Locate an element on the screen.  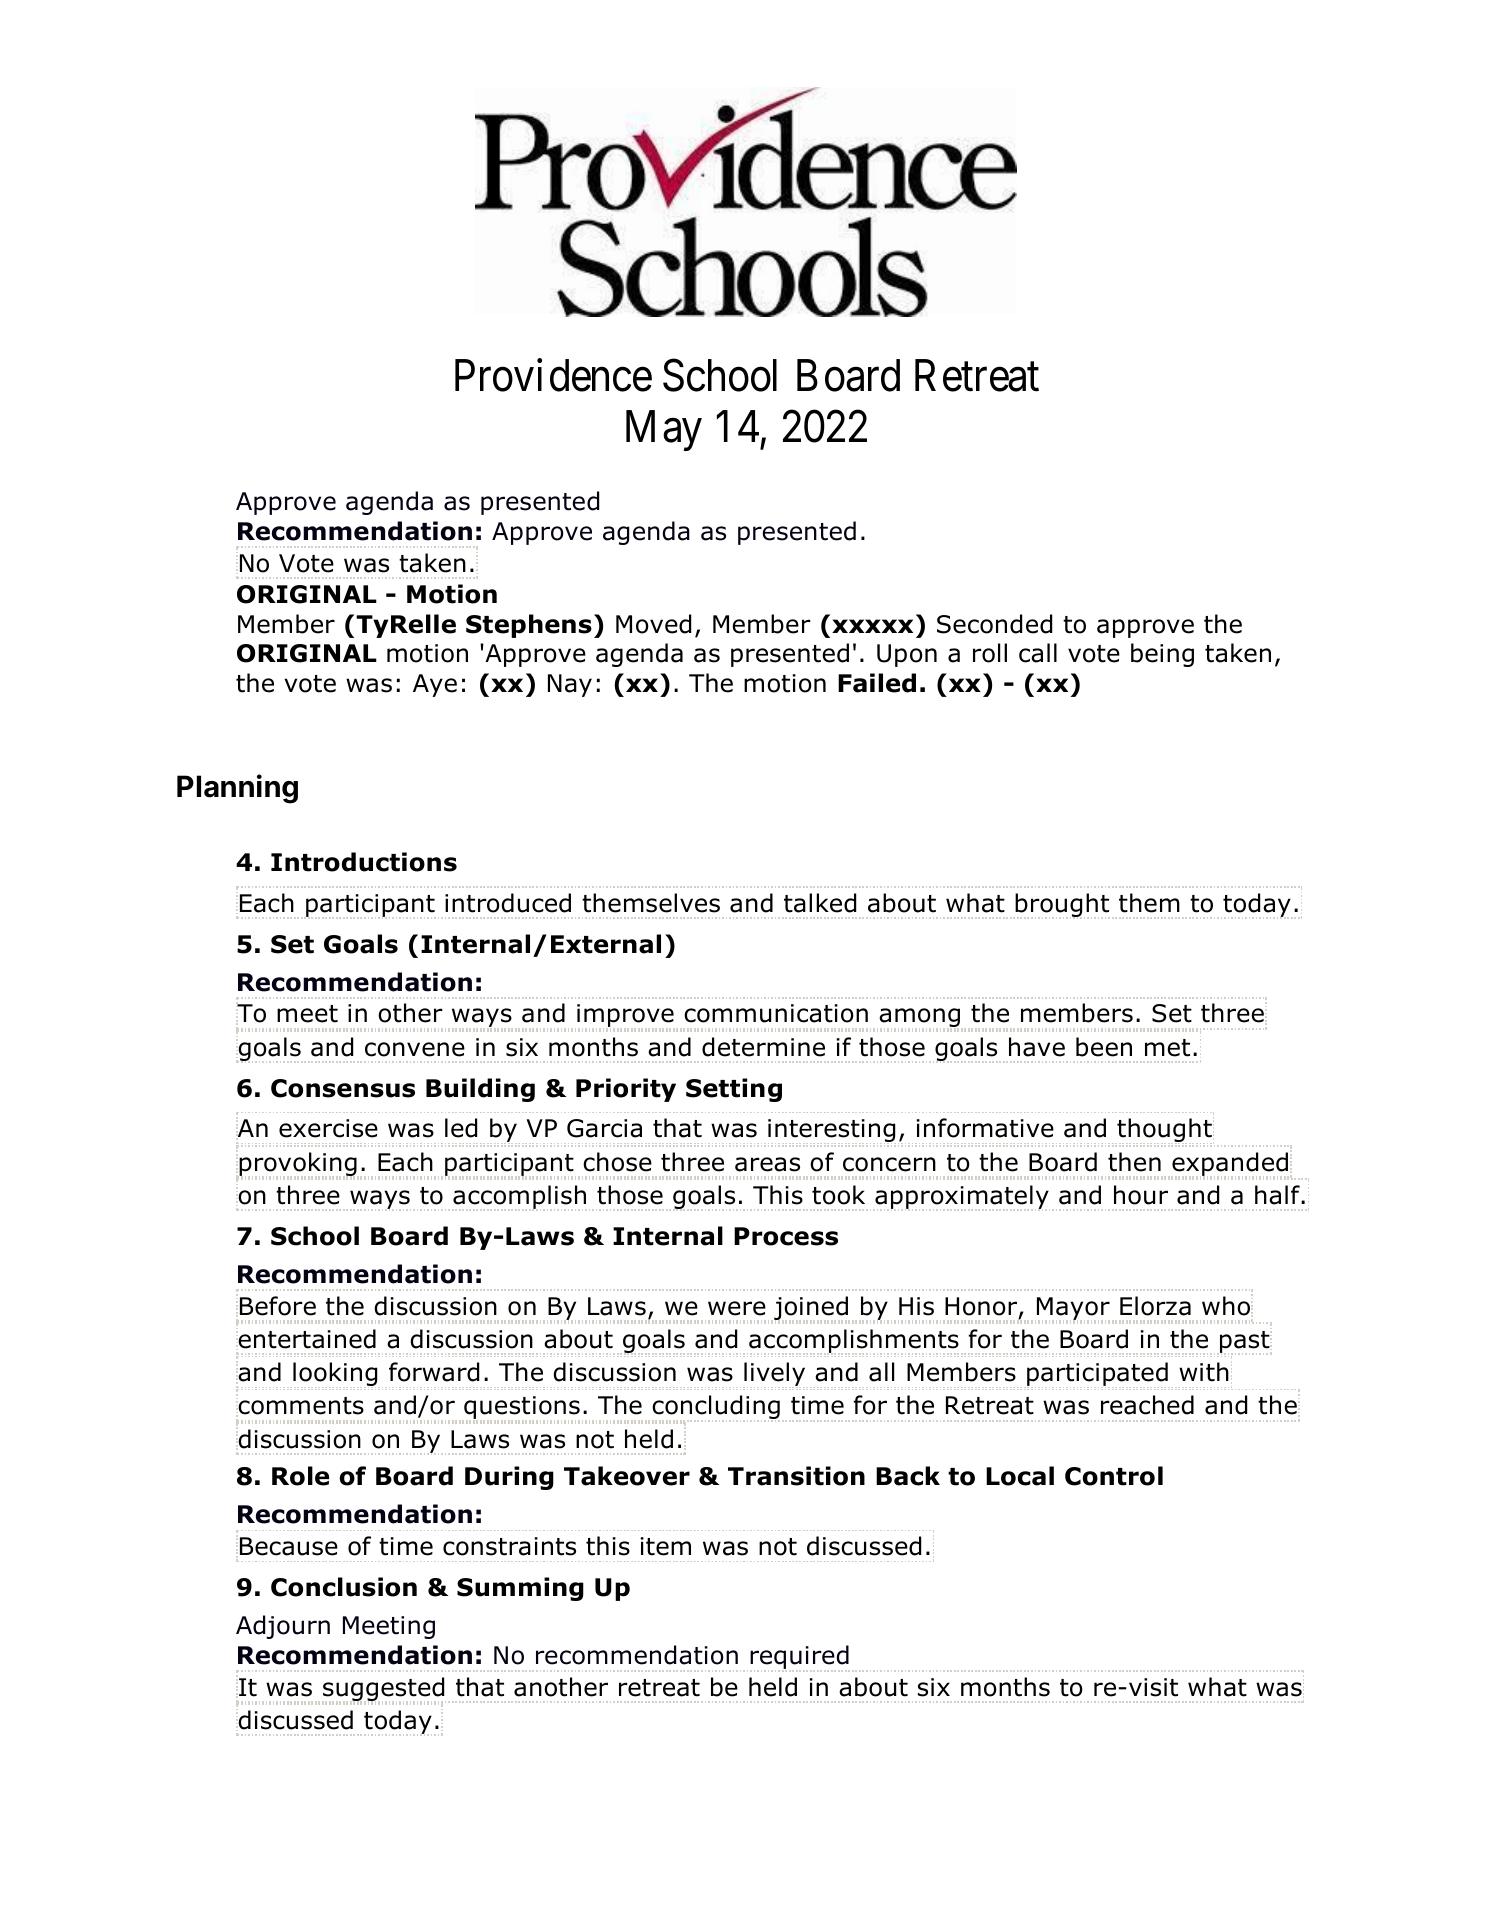
Aye is located at coordinates (435, 685).
